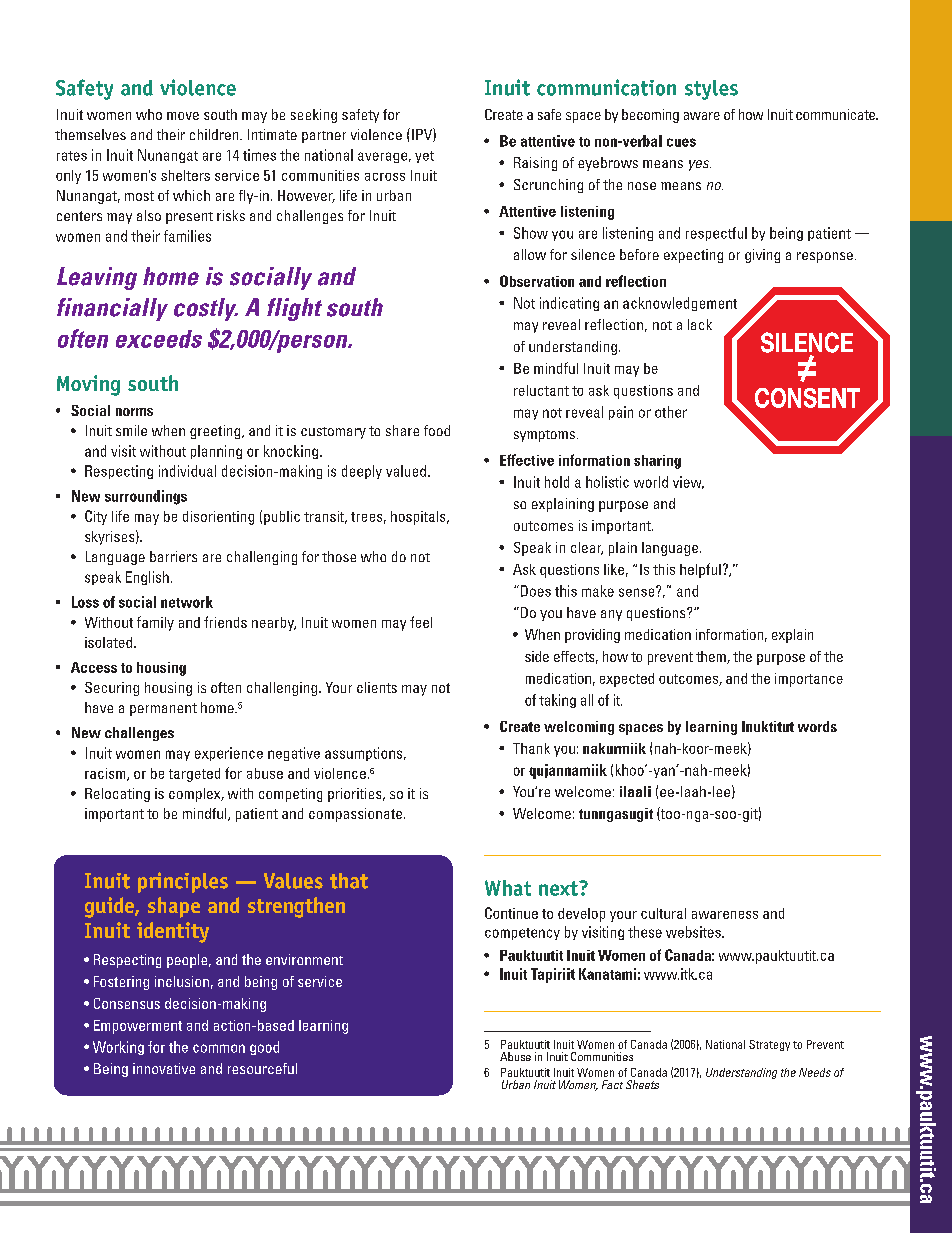  What do you see at coordinates (700, 570) in the screenshot?
I see `helpful` at bounding box center [700, 570].
